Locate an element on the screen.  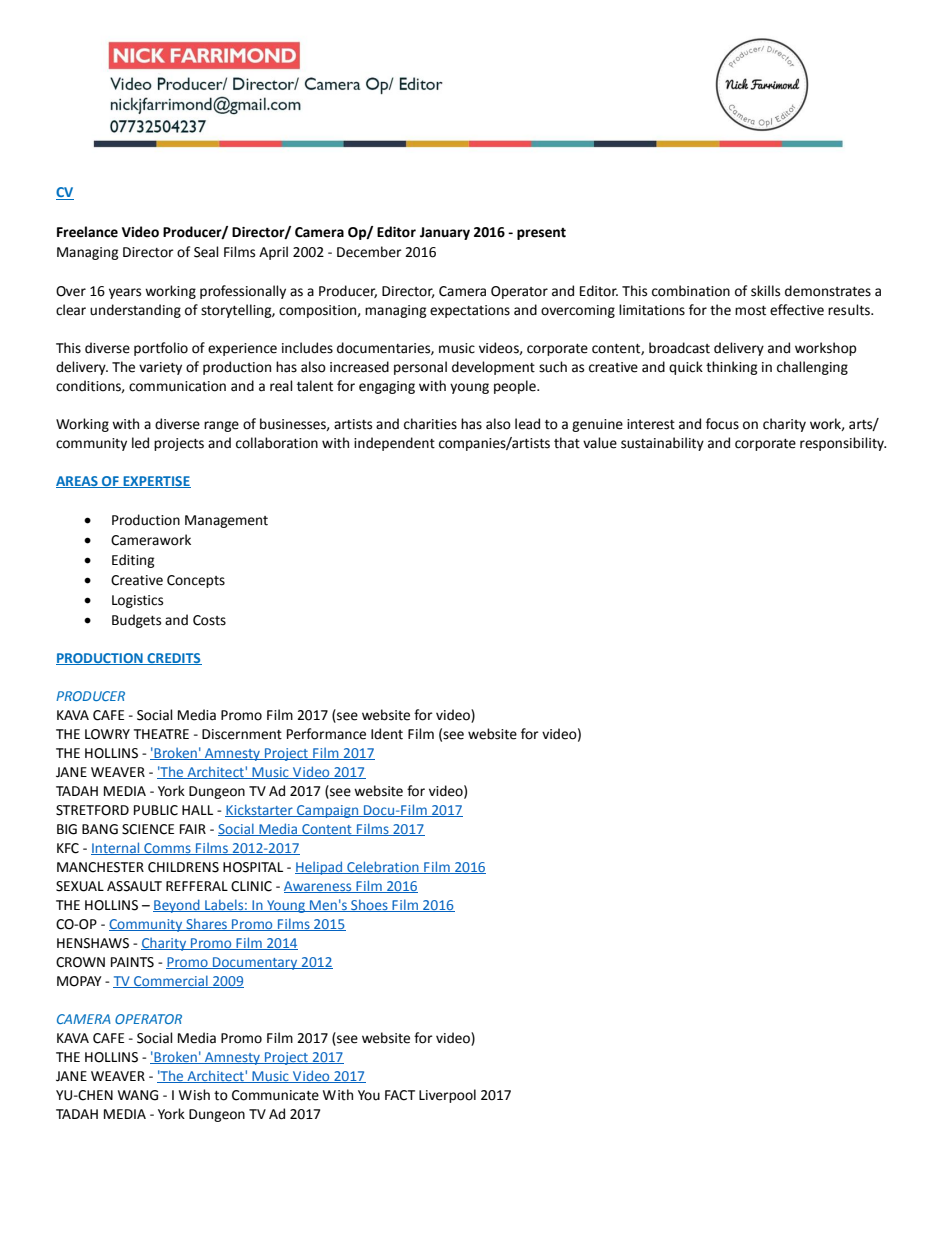
CREDITS is located at coordinates (173, 659).
